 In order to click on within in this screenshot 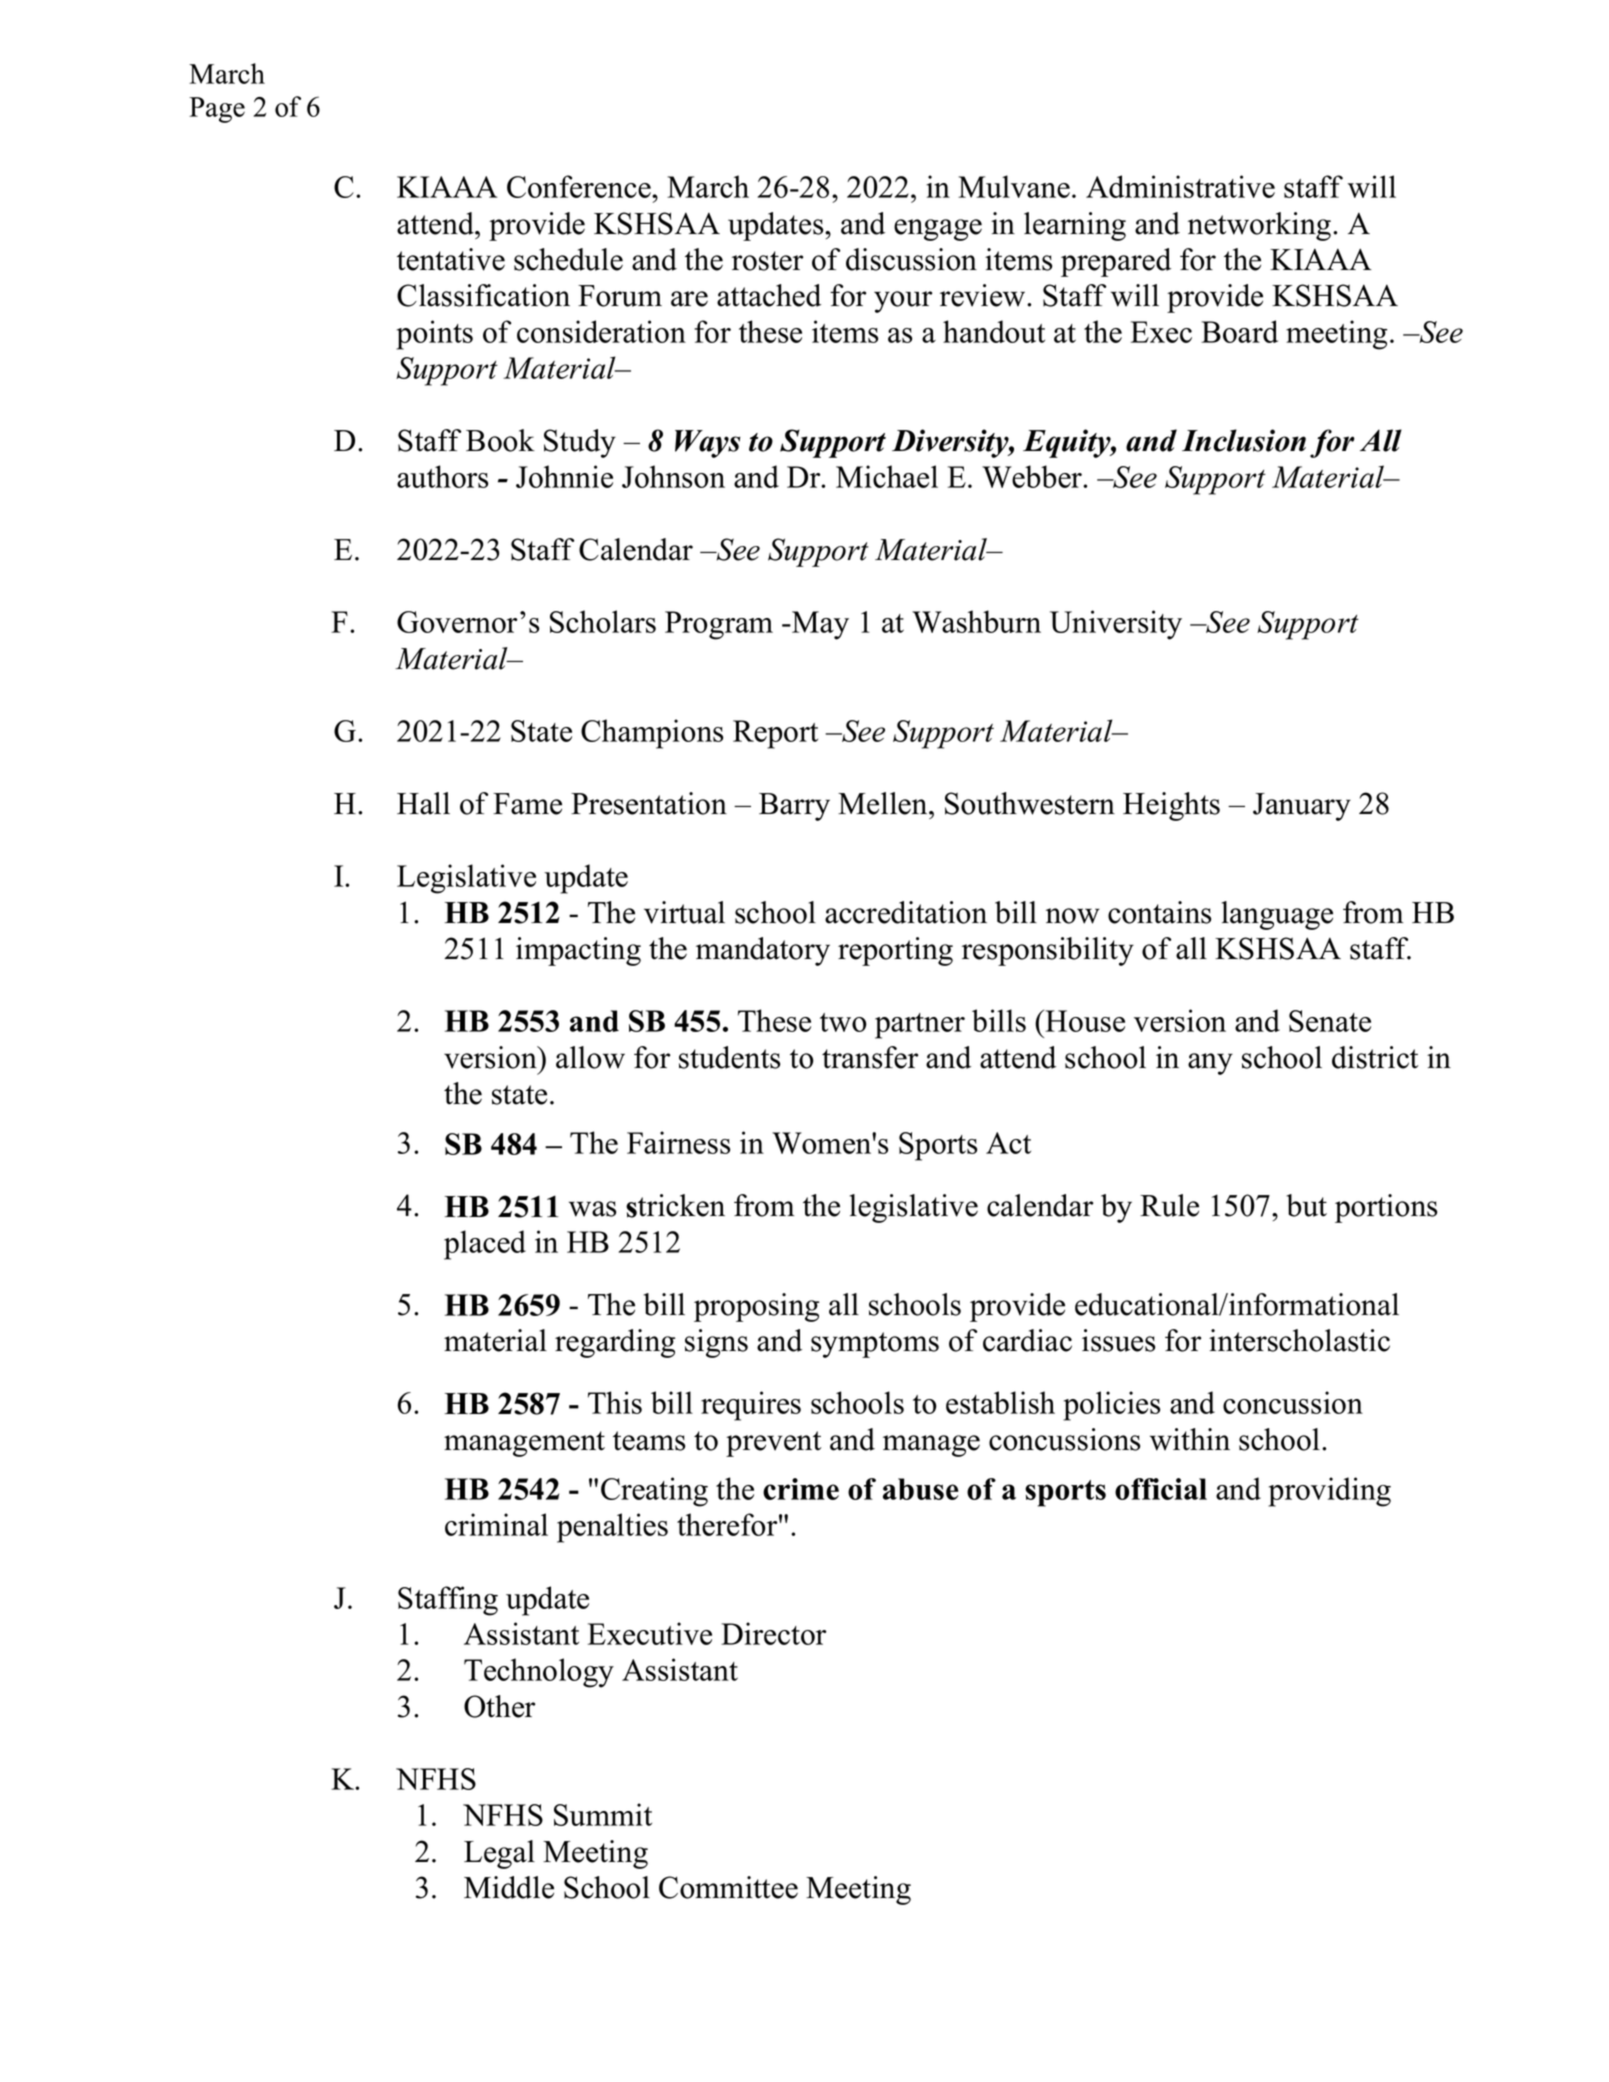, I will do `click(1190, 1439)`.
